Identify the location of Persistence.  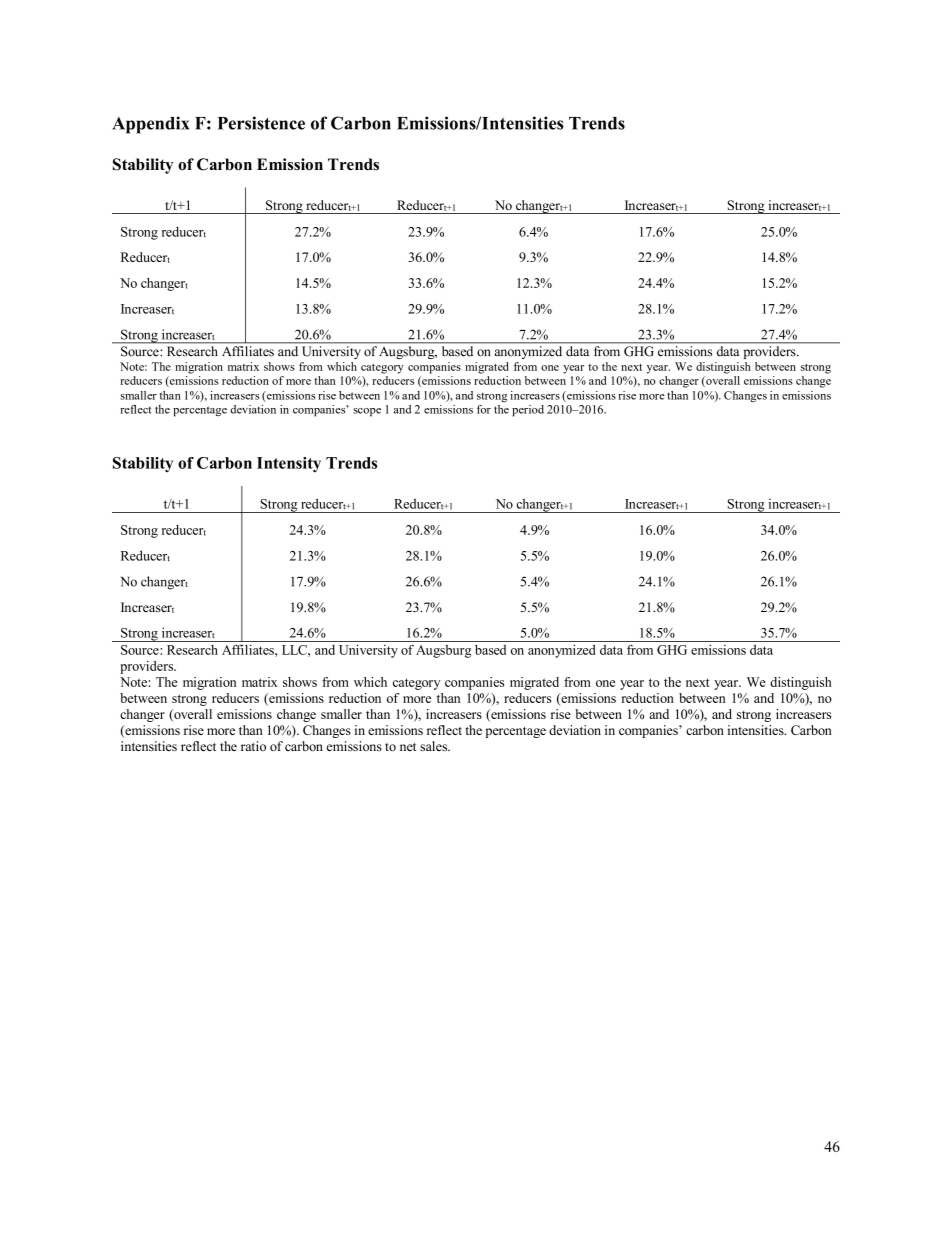
(261, 123).
